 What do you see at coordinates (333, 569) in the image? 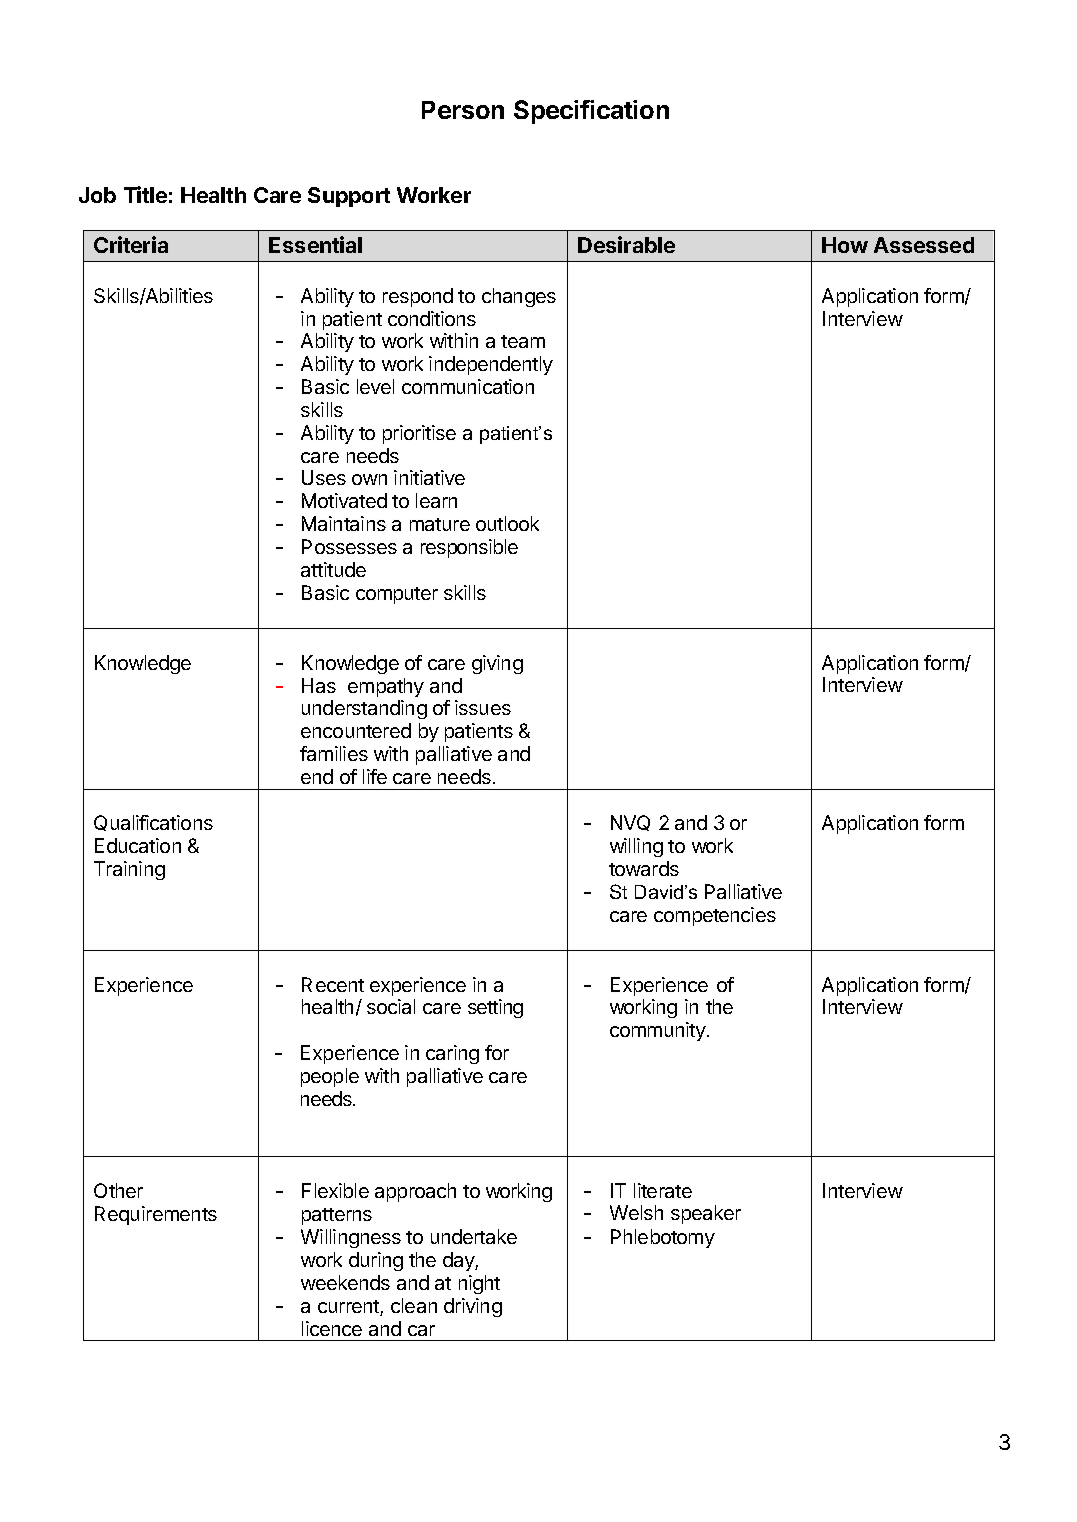
I see `attitude` at bounding box center [333, 569].
